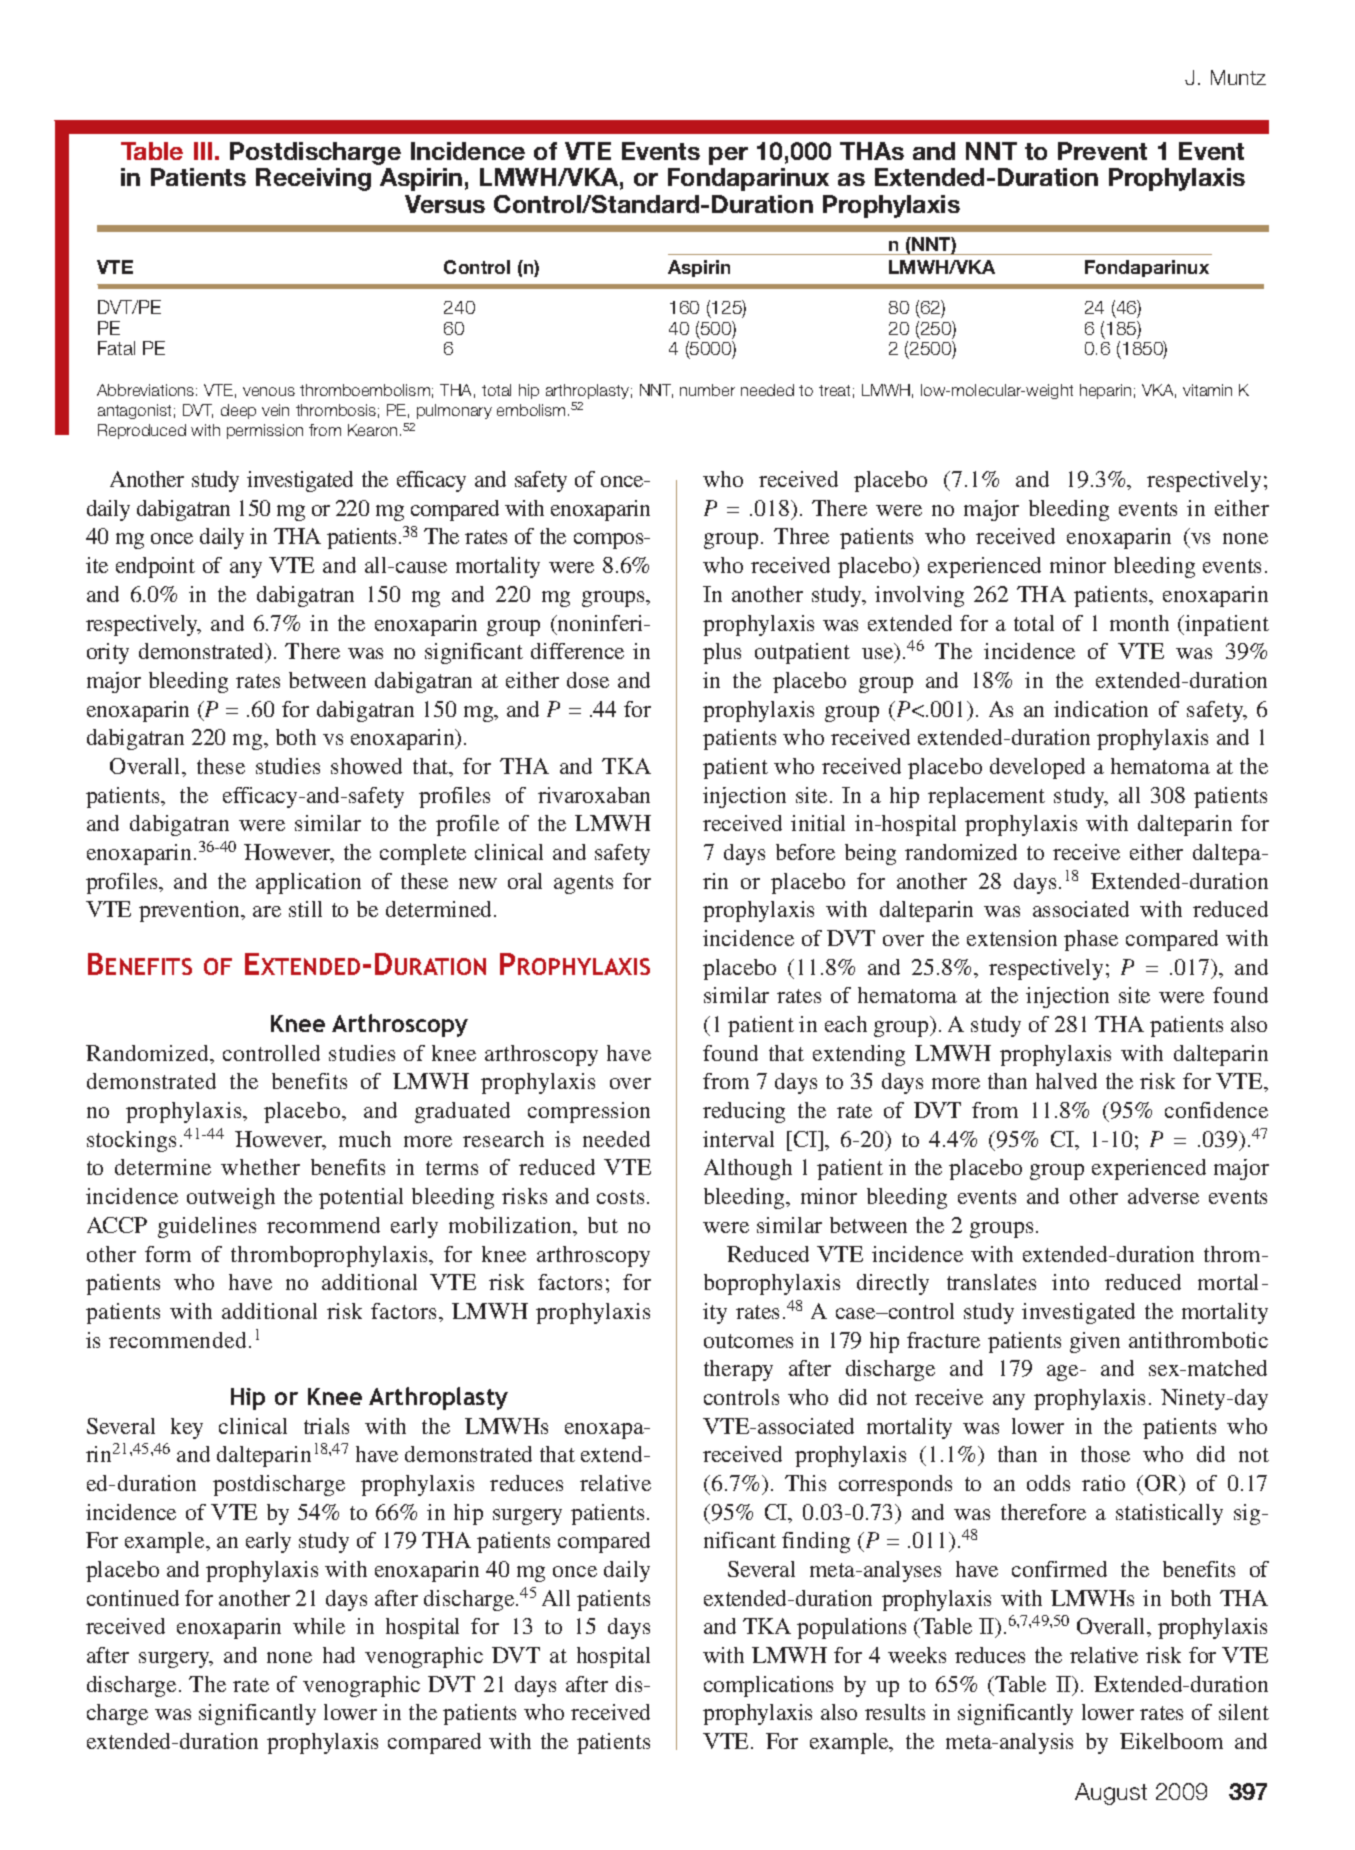 The height and width of the document is (1850, 1355). What do you see at coordinates (1163, 1196) in the document?
I see `adverse` at bounding box center [1163, 1196].
